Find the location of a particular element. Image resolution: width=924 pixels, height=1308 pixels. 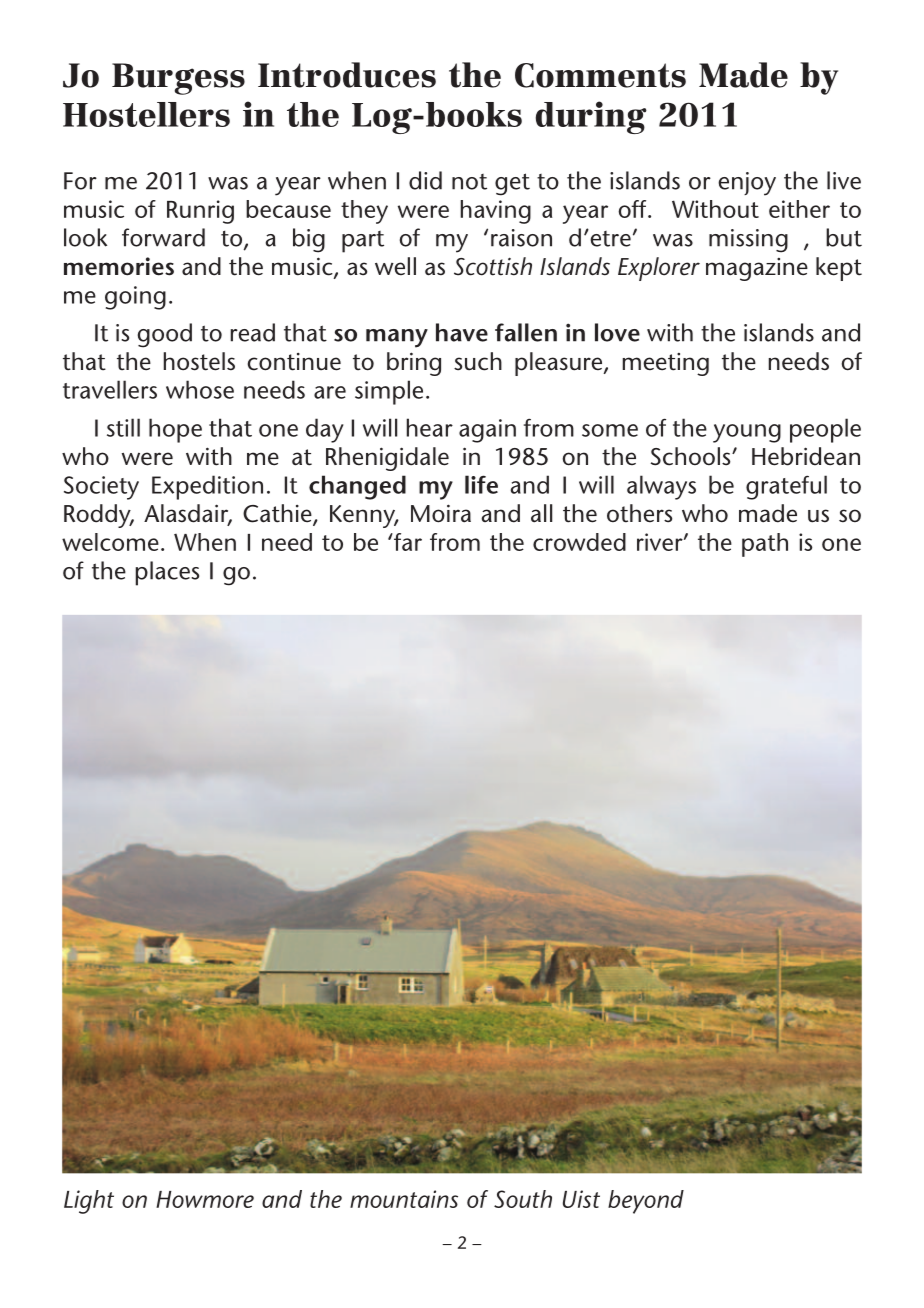

not is located at coordinates (469, 182).
